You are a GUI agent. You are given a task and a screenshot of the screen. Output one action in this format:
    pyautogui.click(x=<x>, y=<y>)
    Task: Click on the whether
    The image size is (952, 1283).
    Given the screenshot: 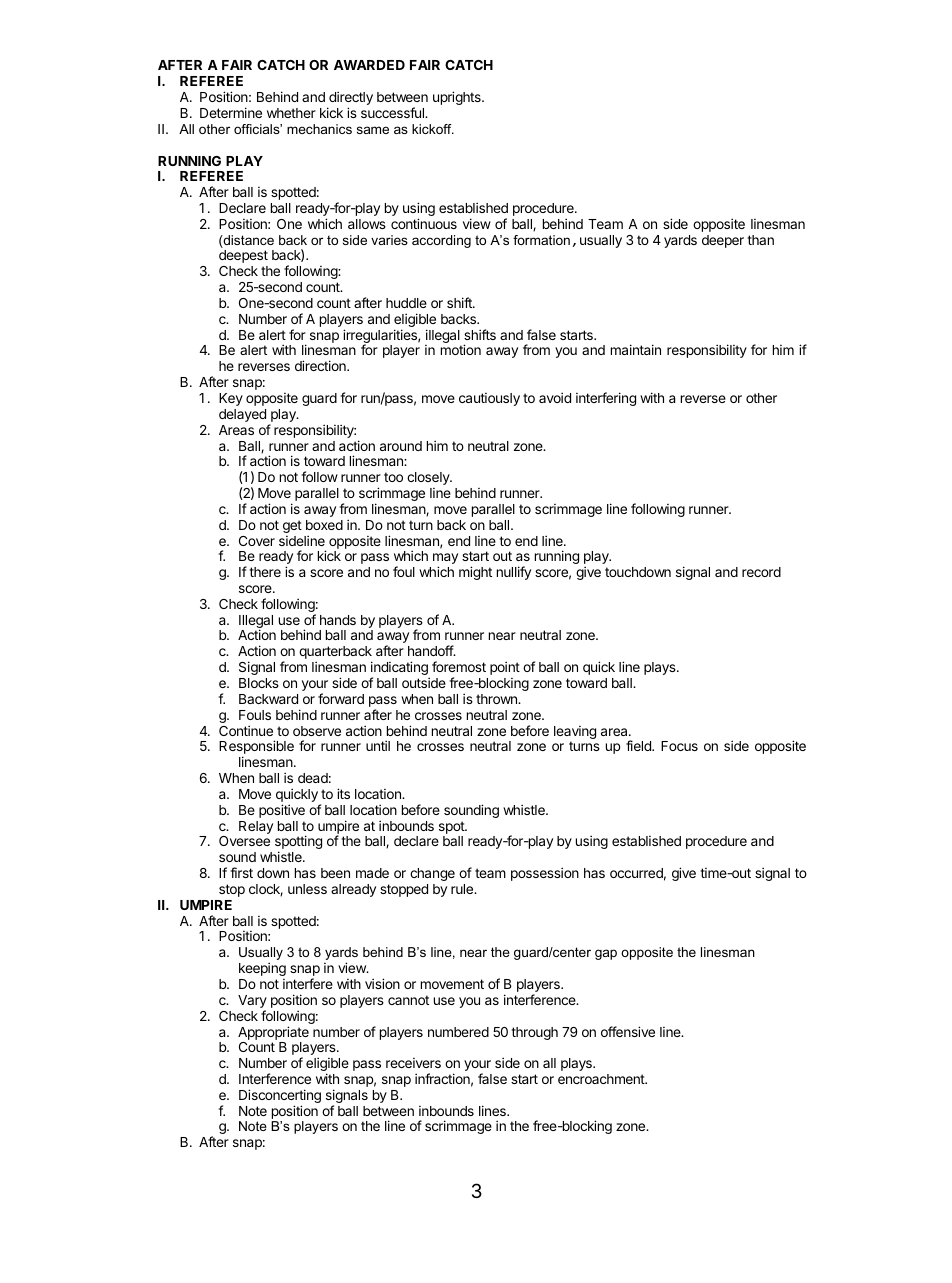 What is the action you would take?
    pyautogui.click(x=291, y=113)
